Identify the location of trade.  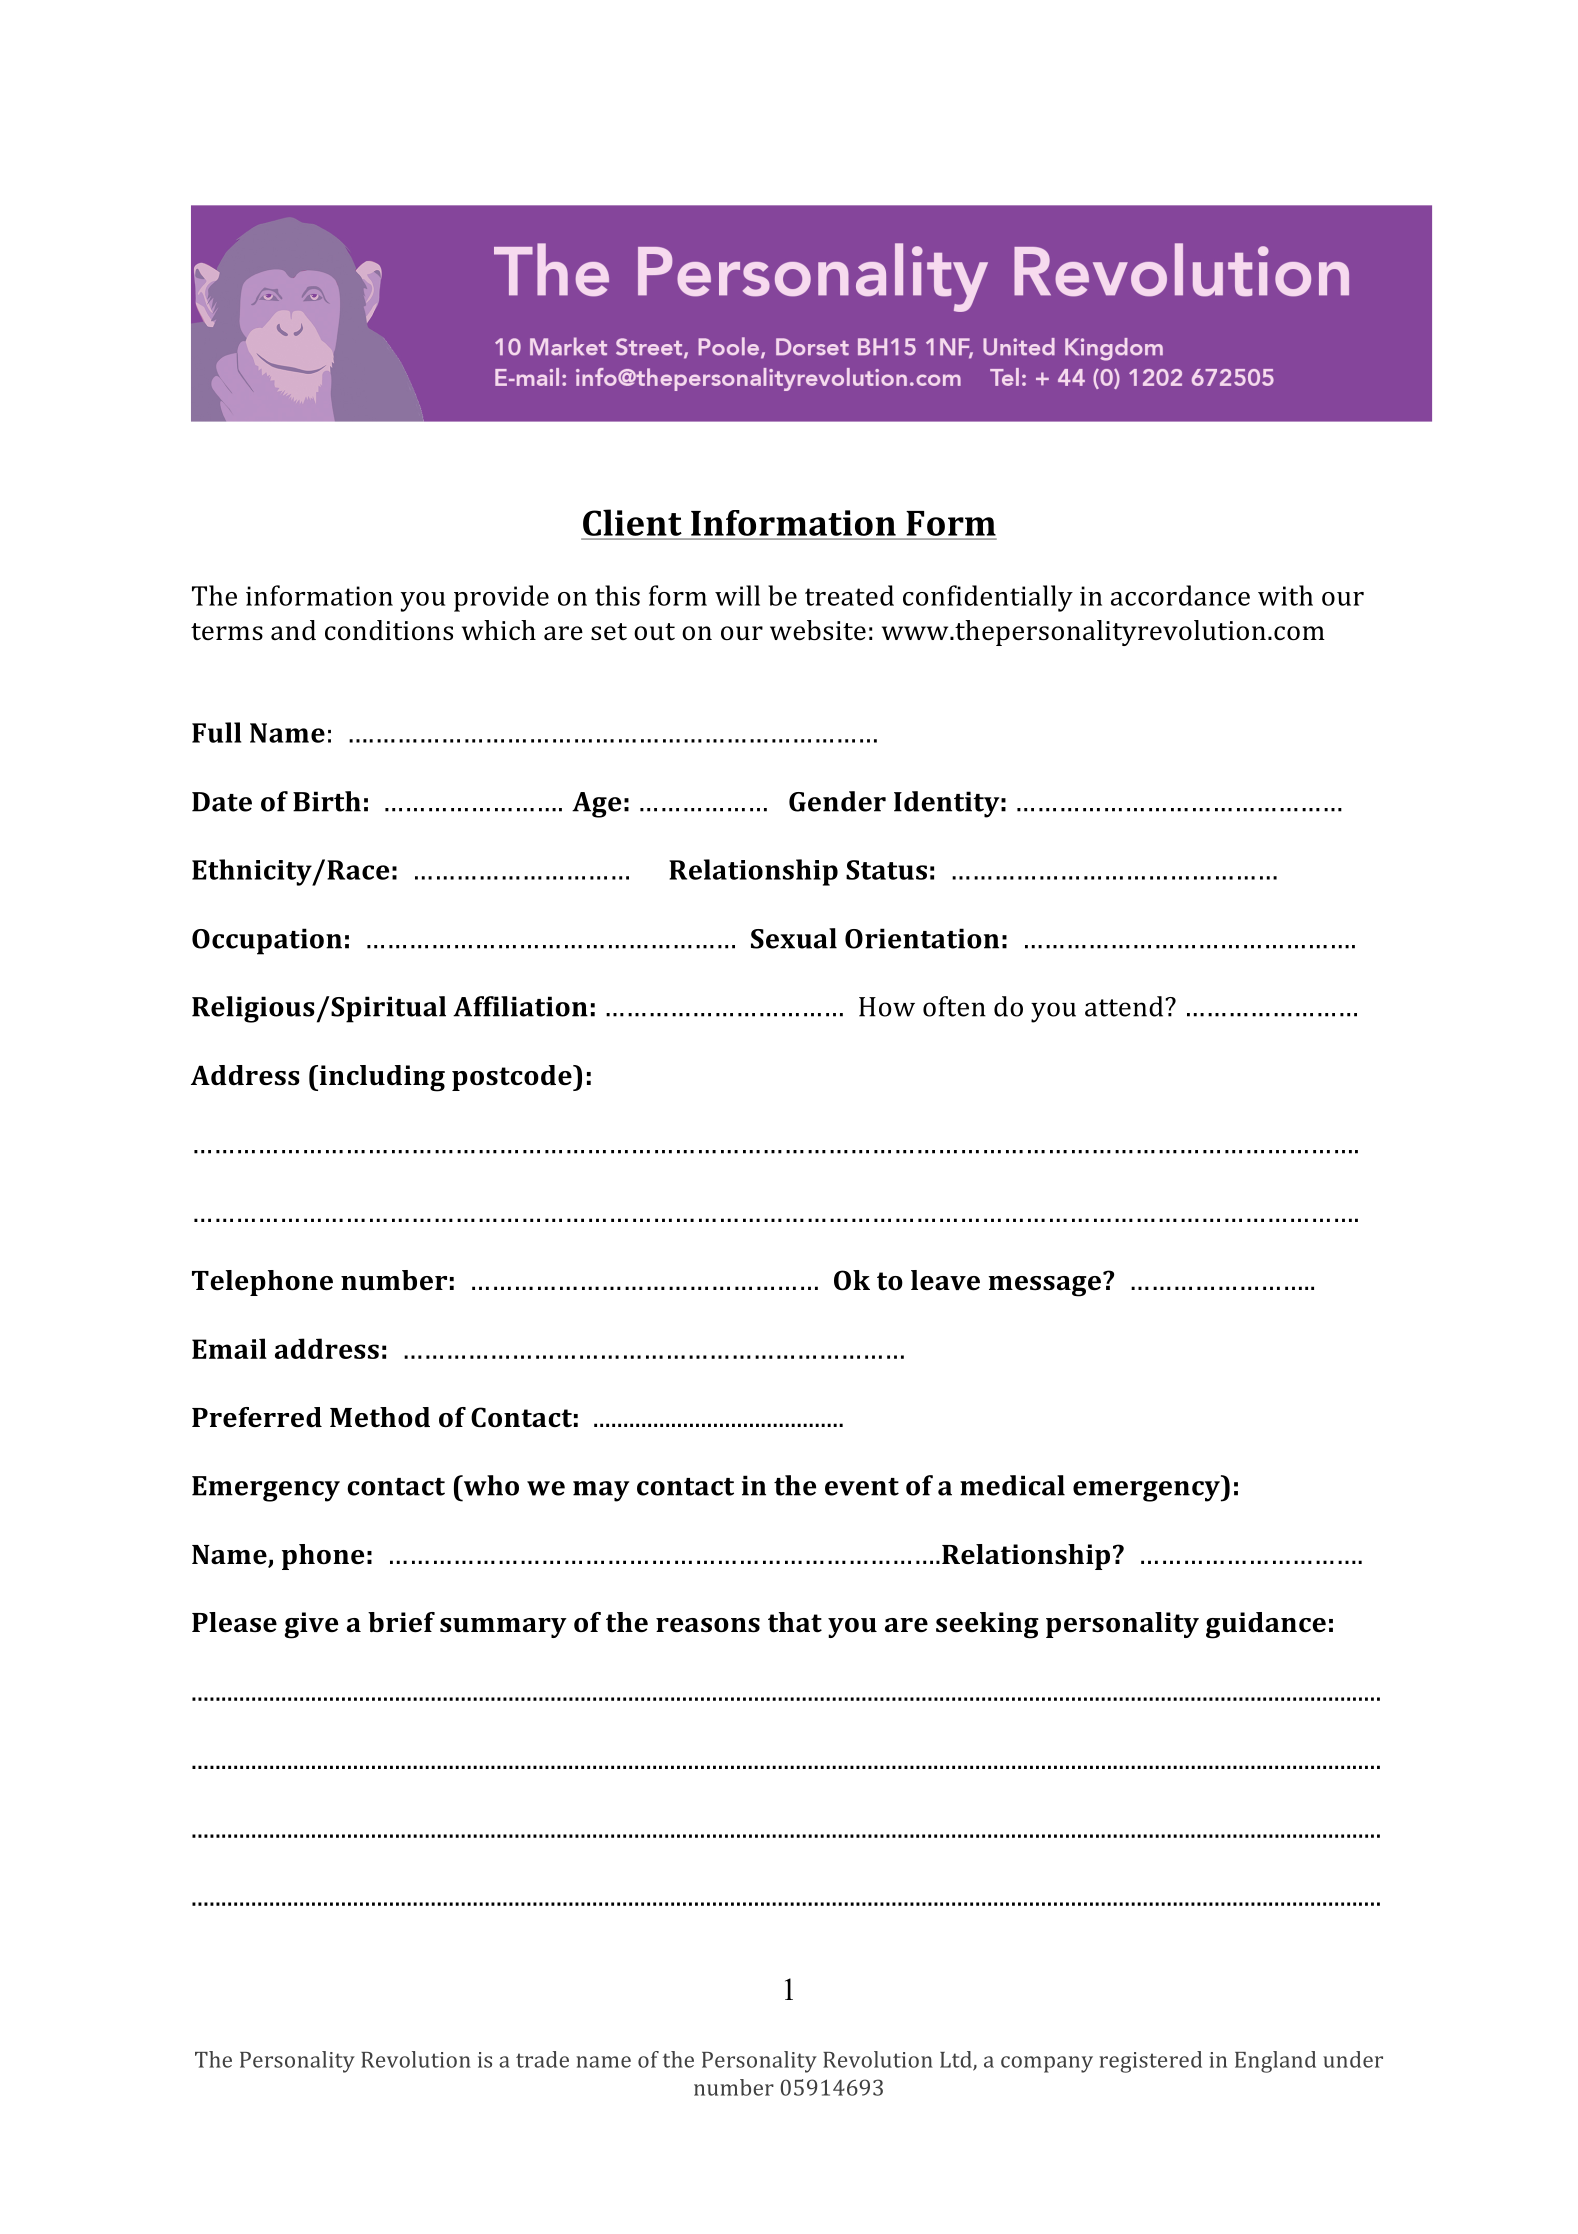
(542, 2059).
